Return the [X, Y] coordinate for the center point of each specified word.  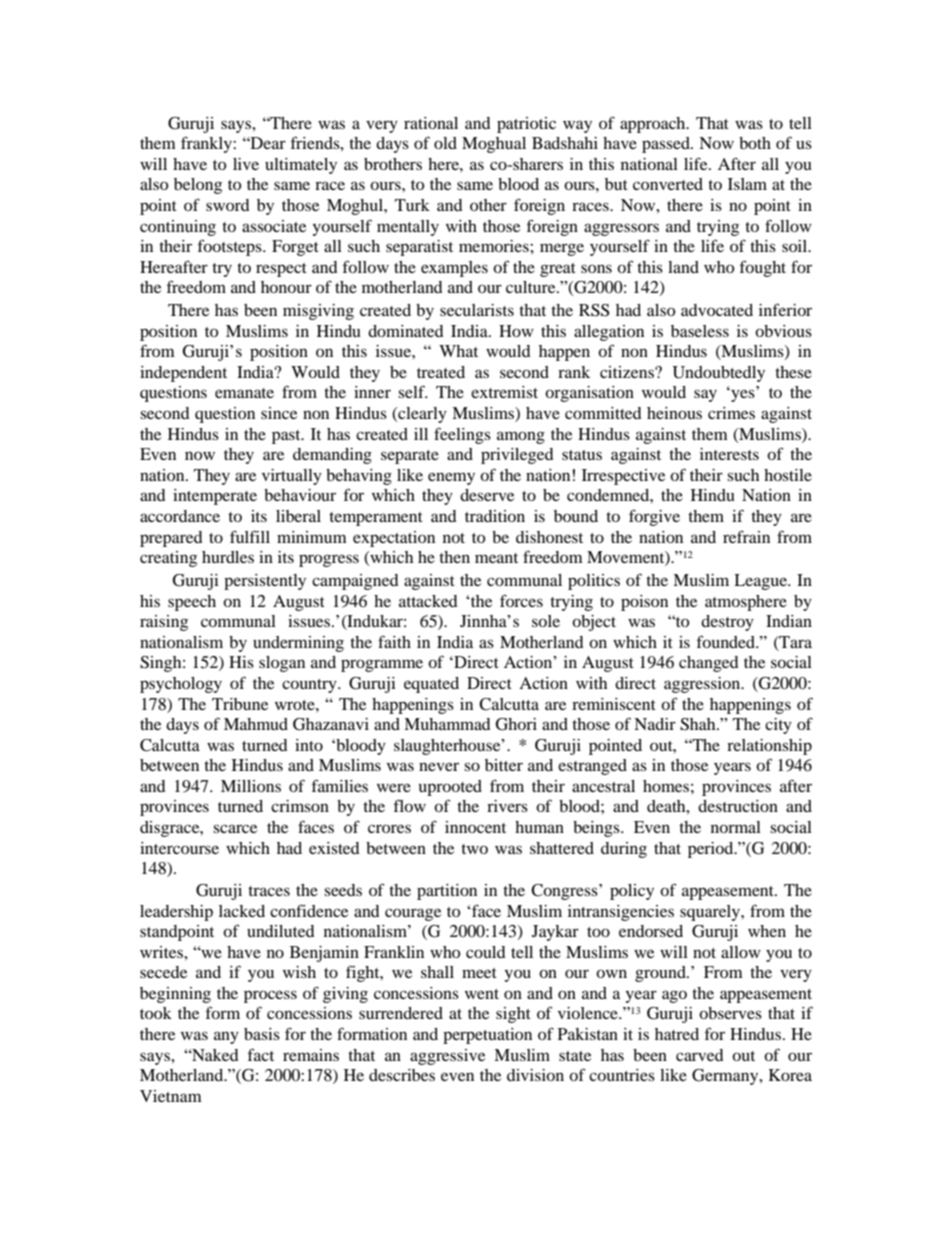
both [755, 143]
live [246, 164]
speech [192, 603]
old [445, 143]
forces [521, 600]
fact [261, 1054]
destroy [727, 623]
